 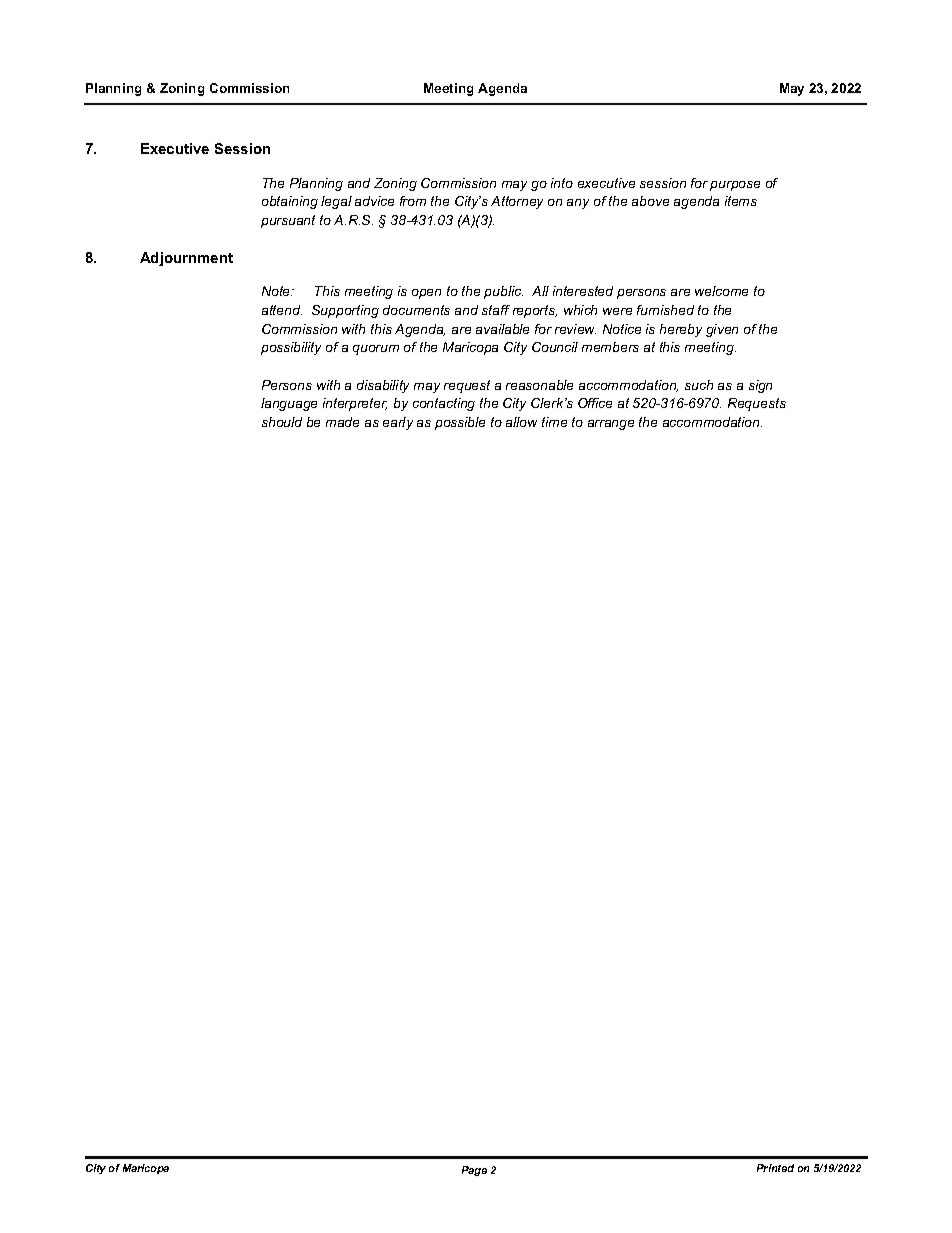 I want to click on made, so click(x=342, y=422).
